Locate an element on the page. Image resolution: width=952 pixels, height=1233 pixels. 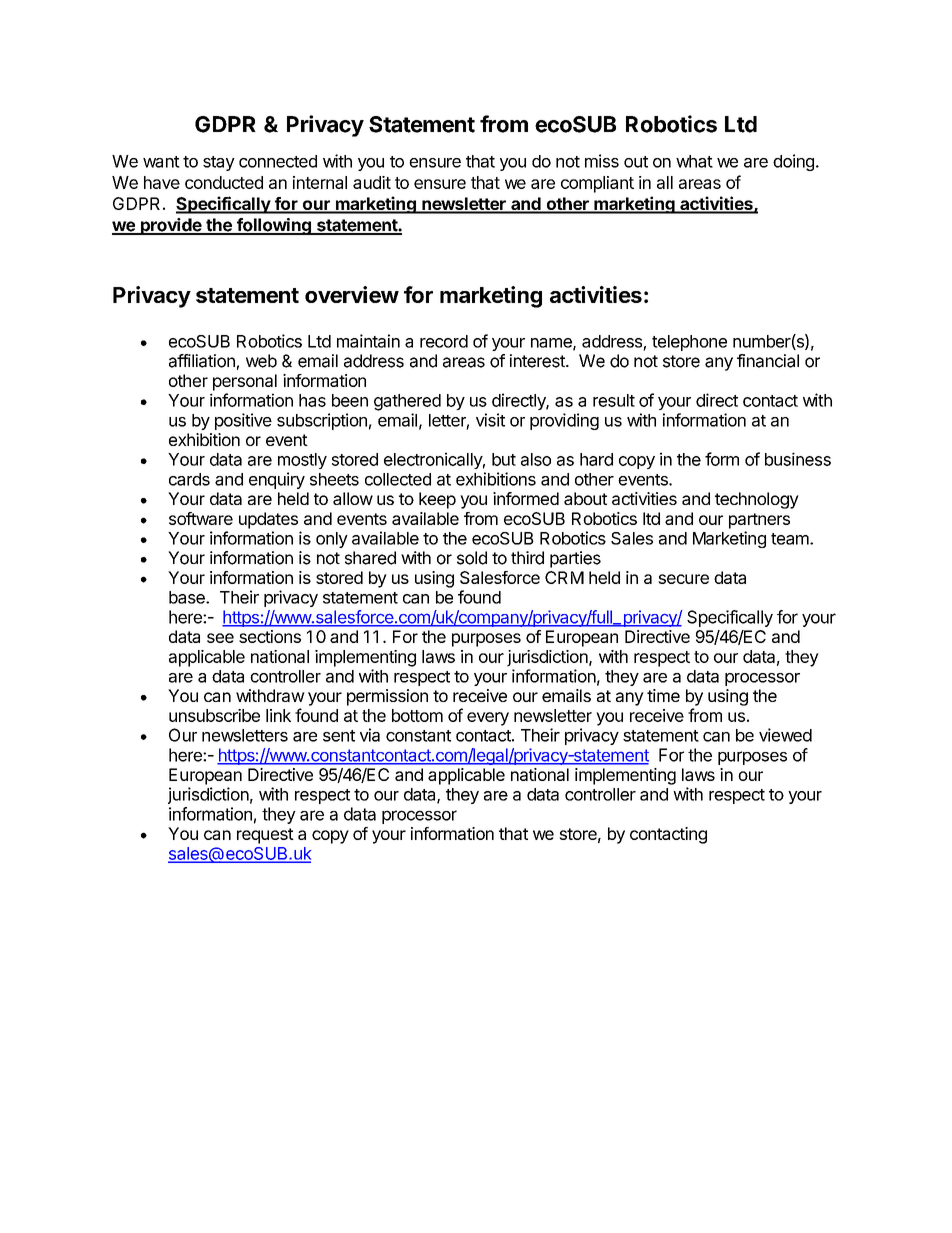
audit is located at coordinates (372, 182).
